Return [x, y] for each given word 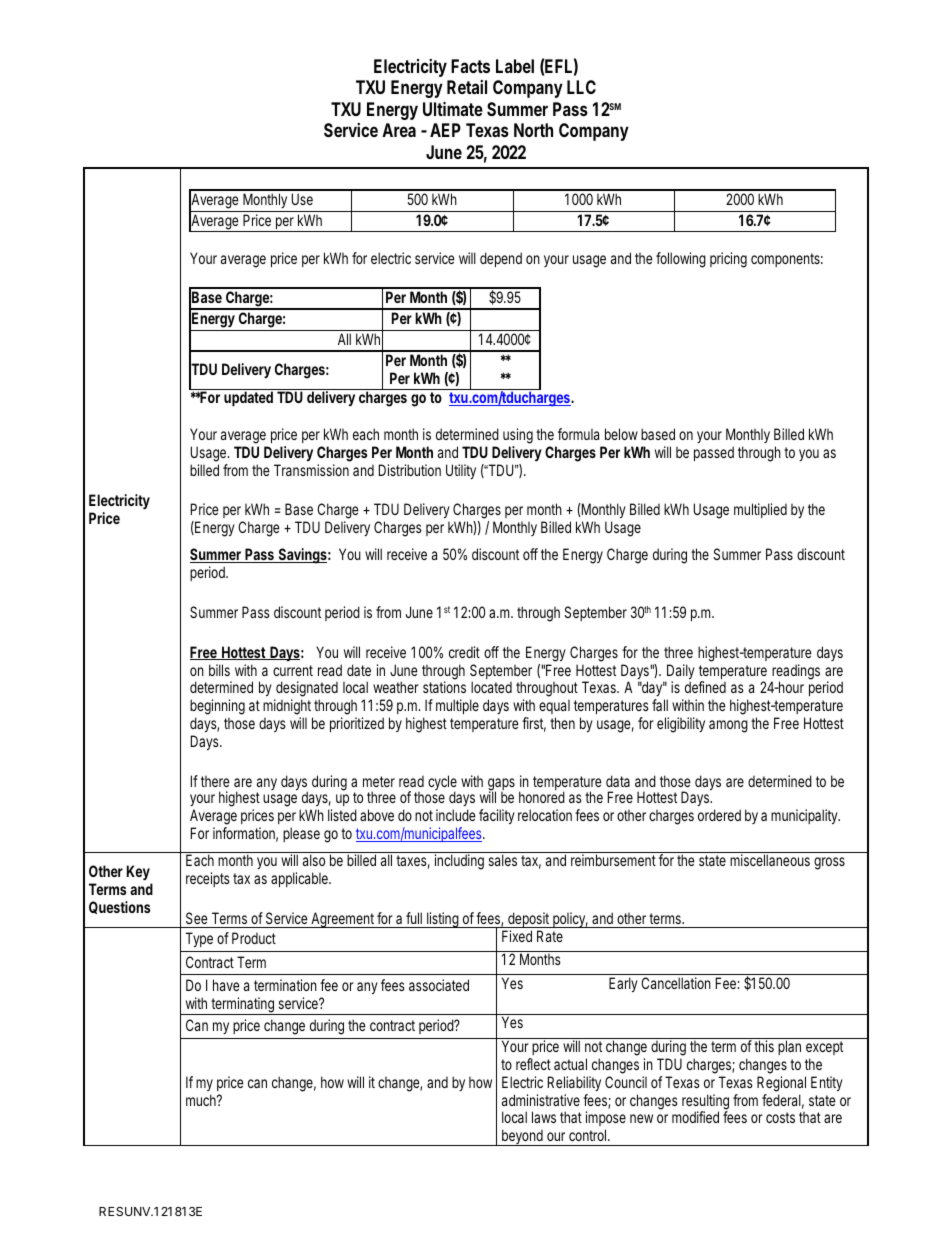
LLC [581, 87]
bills [219, 670]
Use [302, 199]
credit [464, 652]
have [226, 985]
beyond [523, 1137]
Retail [467, 87]
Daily [680, 673]
